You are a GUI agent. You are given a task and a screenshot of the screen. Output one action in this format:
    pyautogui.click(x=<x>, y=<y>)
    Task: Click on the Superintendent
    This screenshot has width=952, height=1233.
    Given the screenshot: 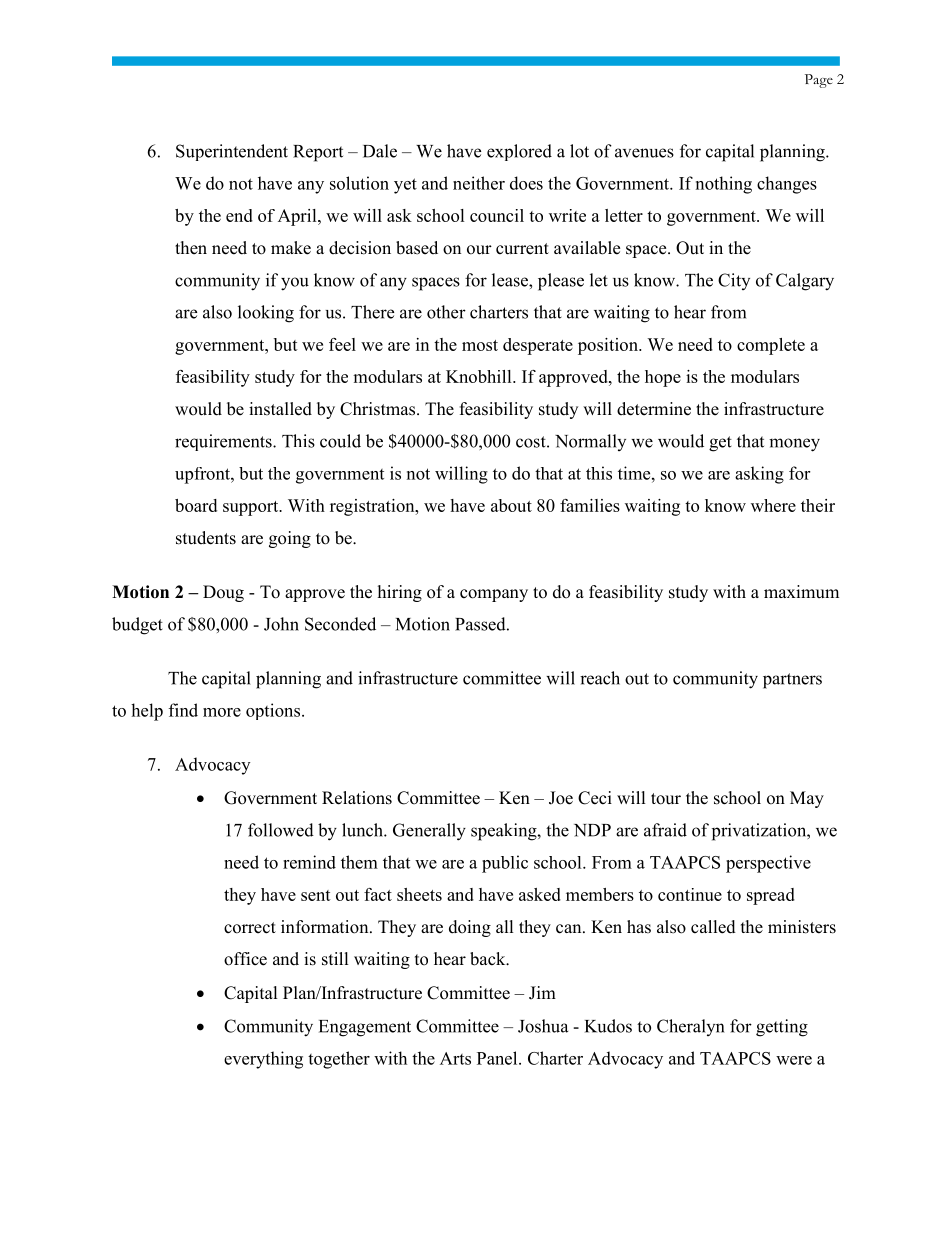 What is the action you would take?
    pyautogui.click(x=232, y=152)
